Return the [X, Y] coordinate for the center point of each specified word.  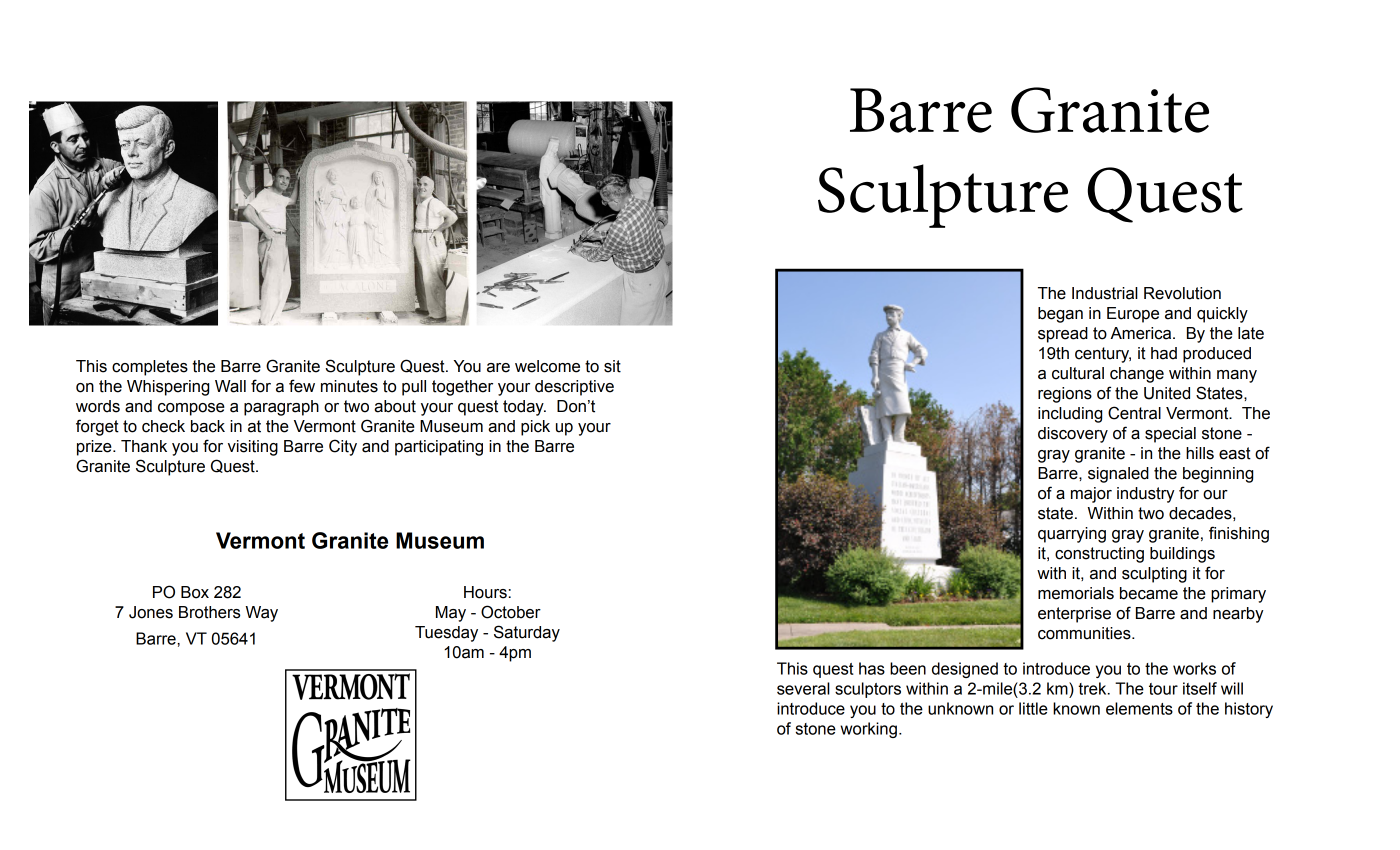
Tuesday [446, 634]
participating [439, 448]
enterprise [1074, 615]
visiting [253, 448]
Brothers [209, 612]
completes [150, 368]
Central [1134, 413]
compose [191, 409]
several [803, 688]
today [524, 408]
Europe [1133, 315]
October [511, 612]
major [1091, 495]
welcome [547, 366]
